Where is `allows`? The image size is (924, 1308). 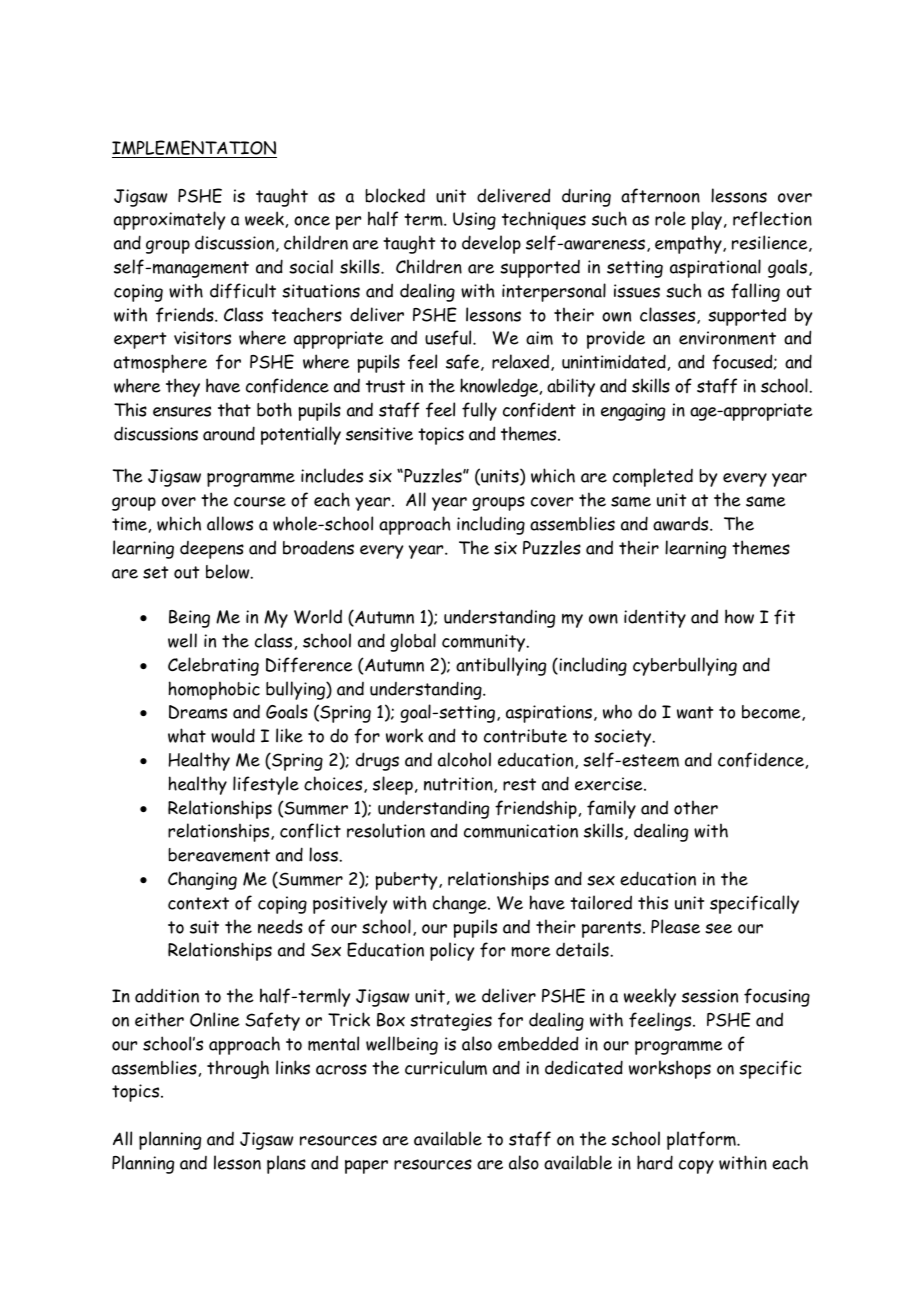
allows is located at coordinates (230, 523).
